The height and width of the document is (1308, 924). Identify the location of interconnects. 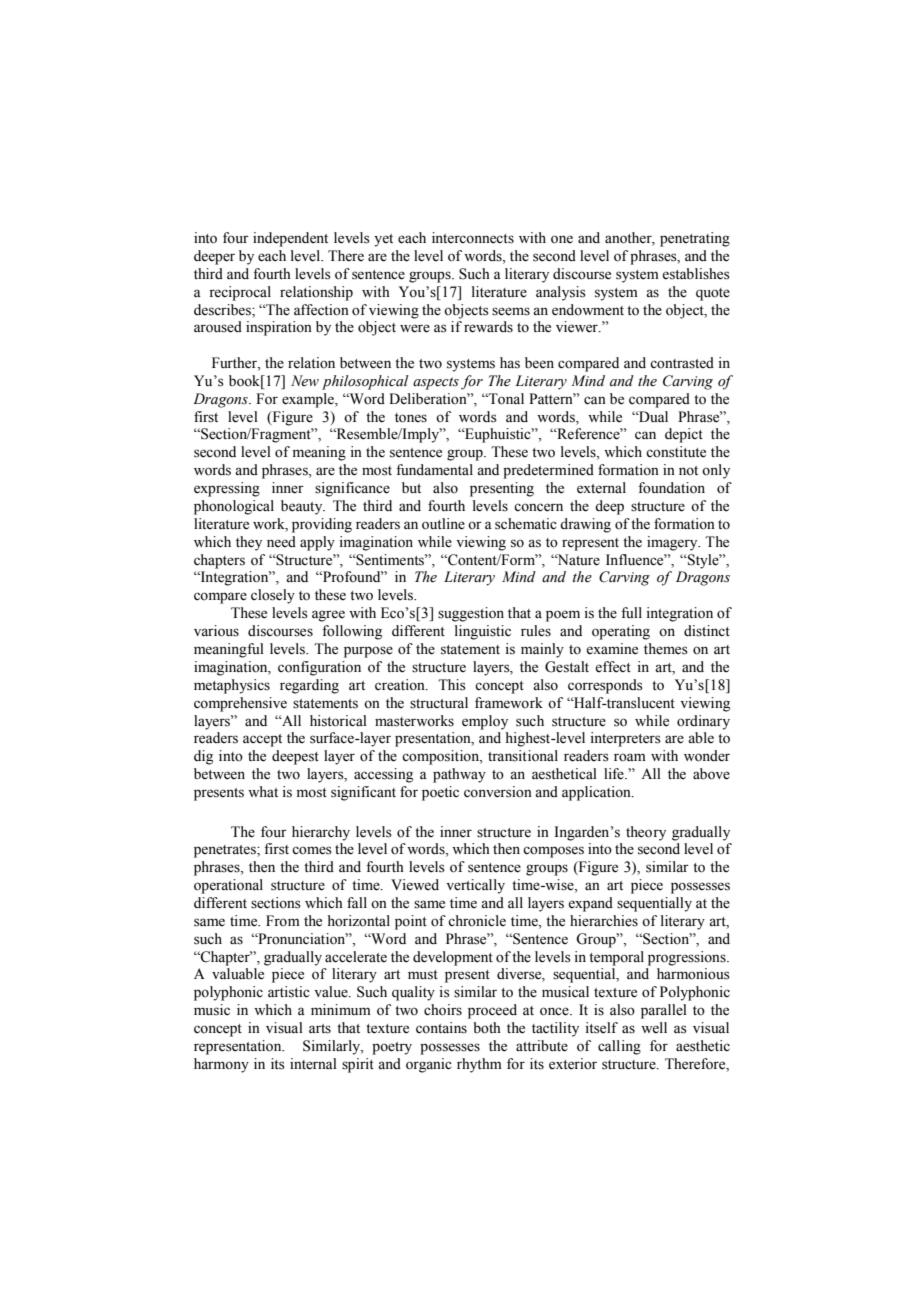
(473, 238).
